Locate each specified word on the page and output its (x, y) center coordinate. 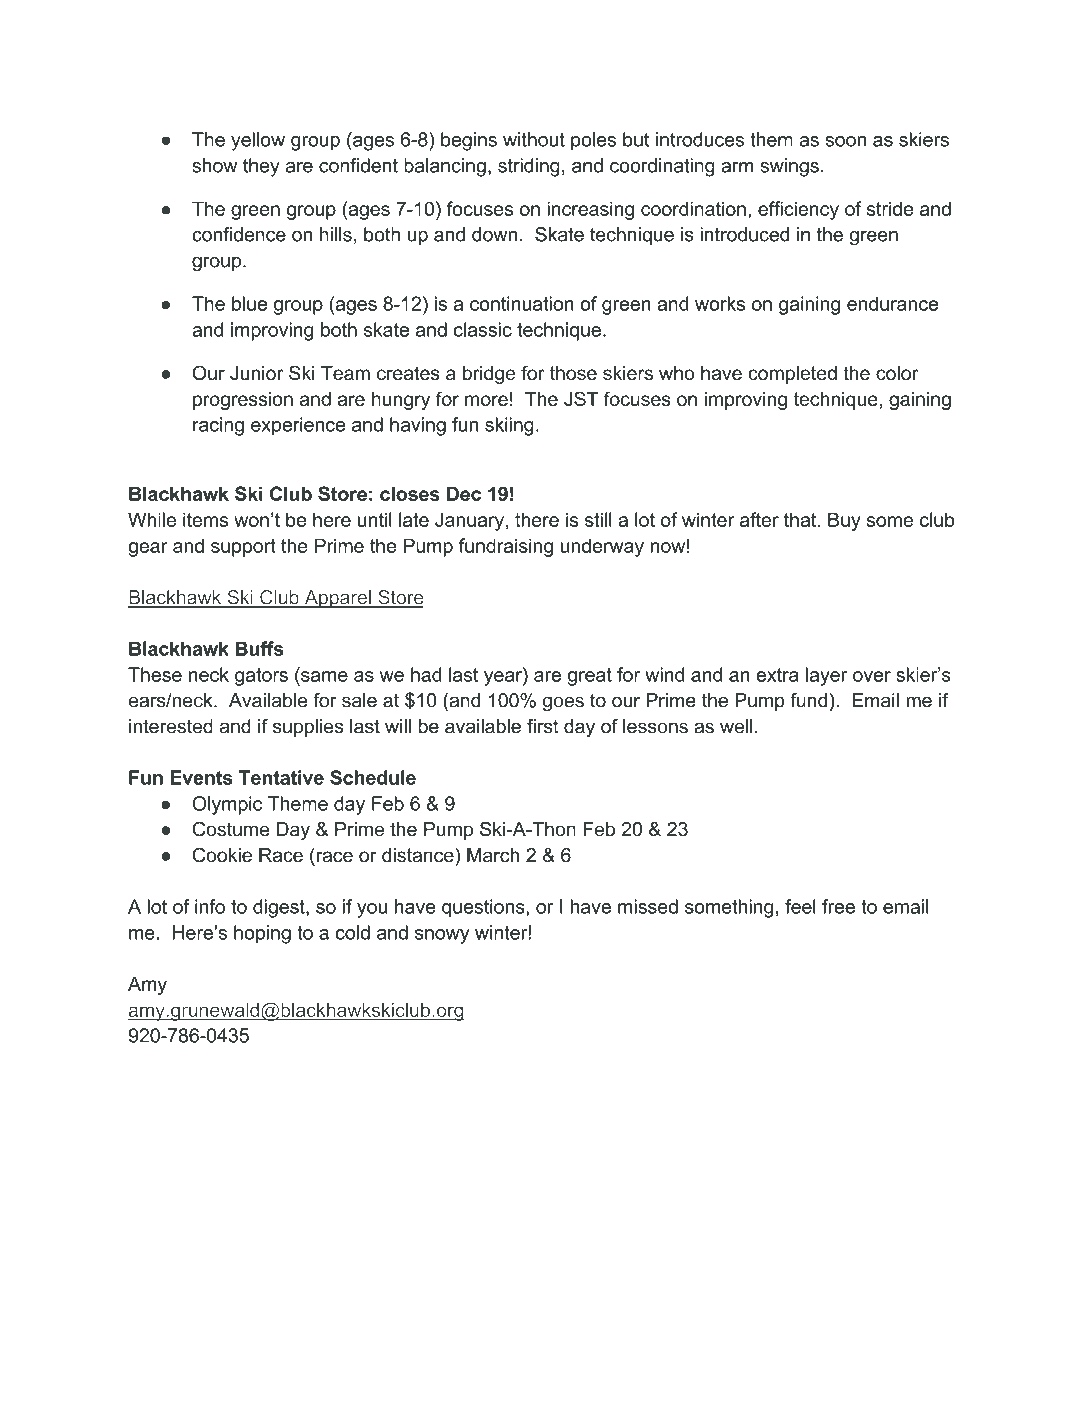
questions (484, 908)
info (210, 906)
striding (529, 167)
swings (789, 167)
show (214, 165)
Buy (844, 521)
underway (602, 547)
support (243, 548)
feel (800, 906)
